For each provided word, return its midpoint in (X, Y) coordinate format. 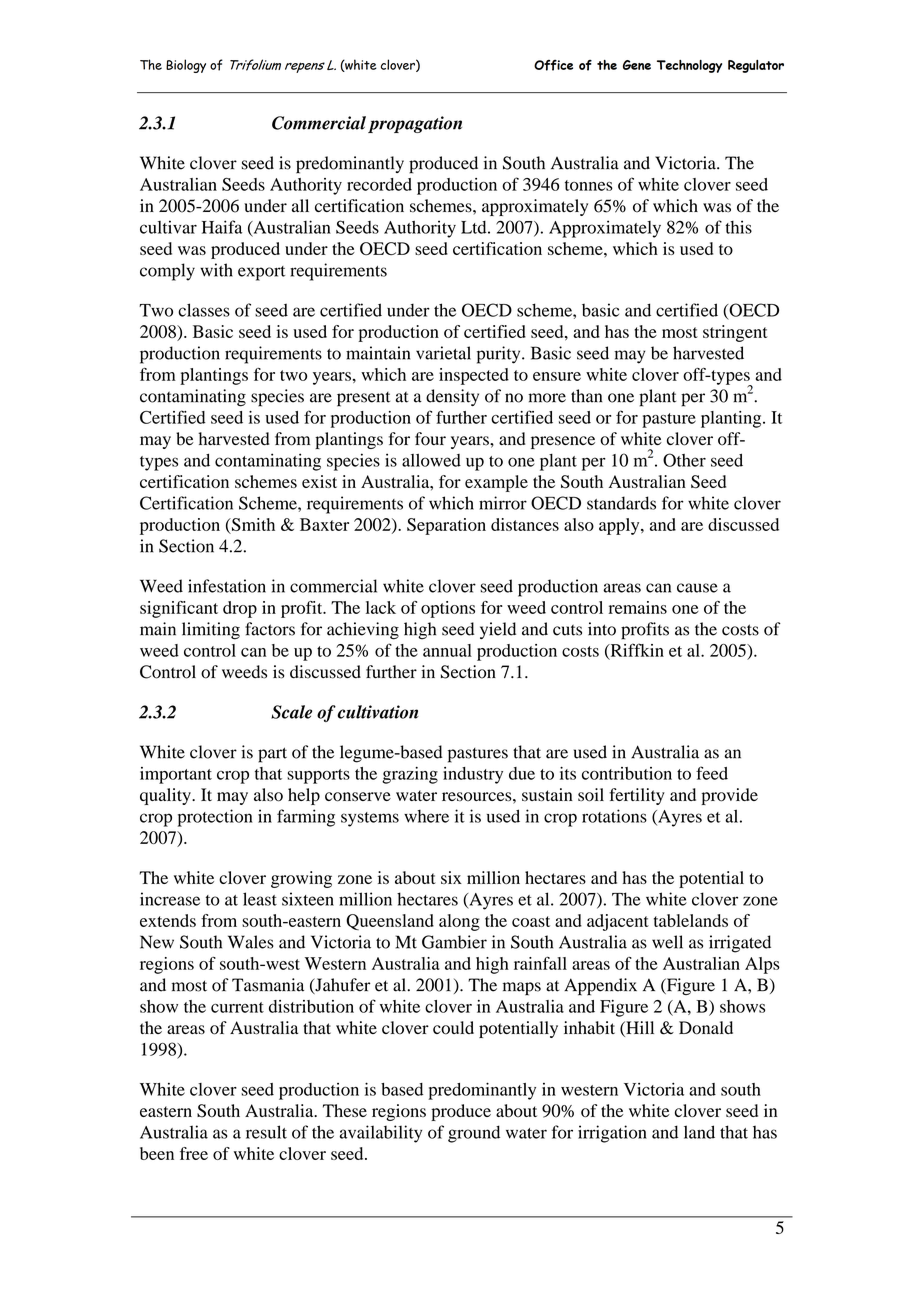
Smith (252, 524)
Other (684, 460)
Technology (689, 66)
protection (215, 818)
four (430, 439)
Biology (186, 66)
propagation (415, 124)
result (266, 1132)
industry (473, 775)
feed (712, 773)
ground (474, 1134)
